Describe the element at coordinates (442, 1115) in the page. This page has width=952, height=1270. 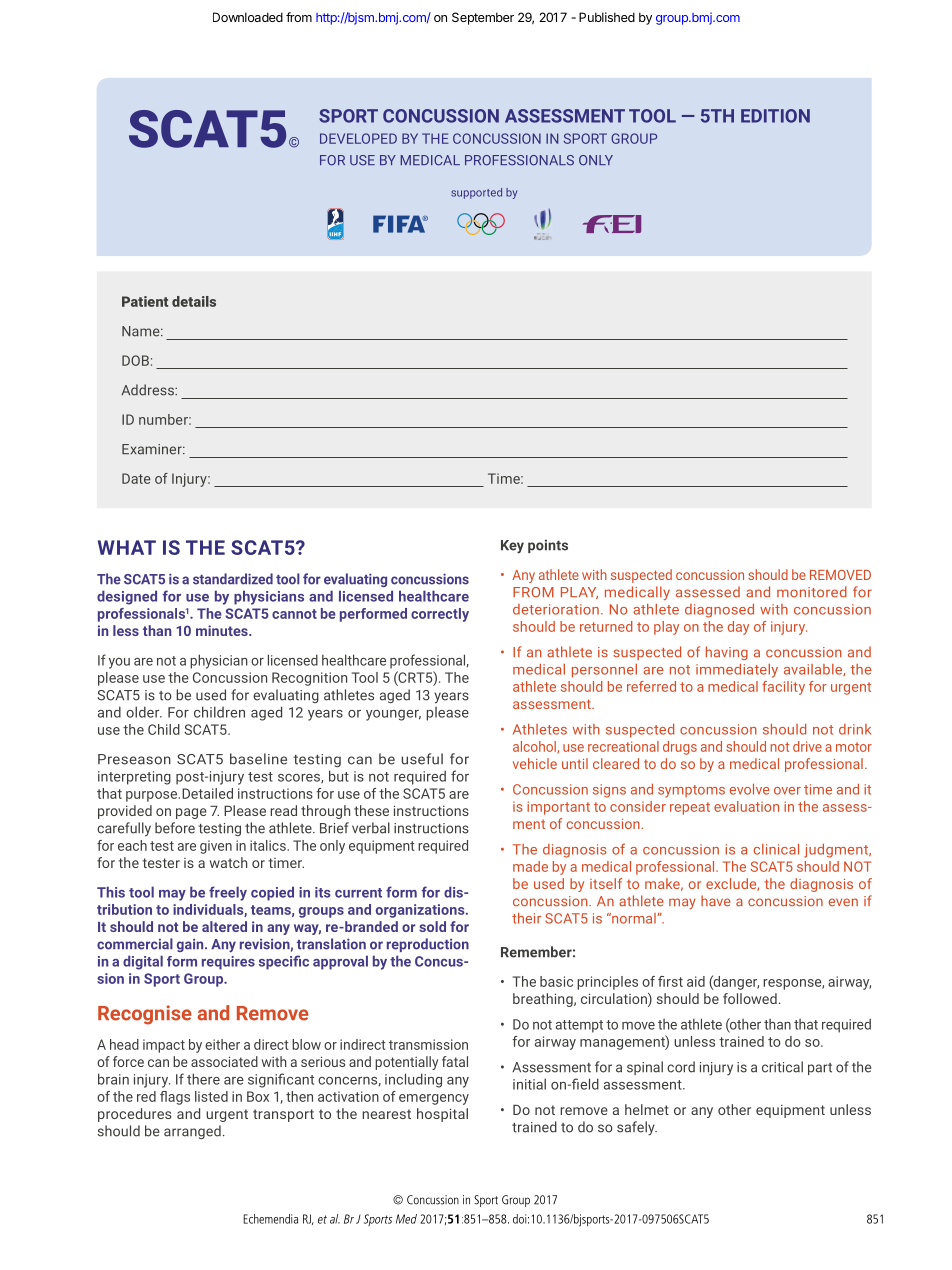
I see `hospital` at that location.
